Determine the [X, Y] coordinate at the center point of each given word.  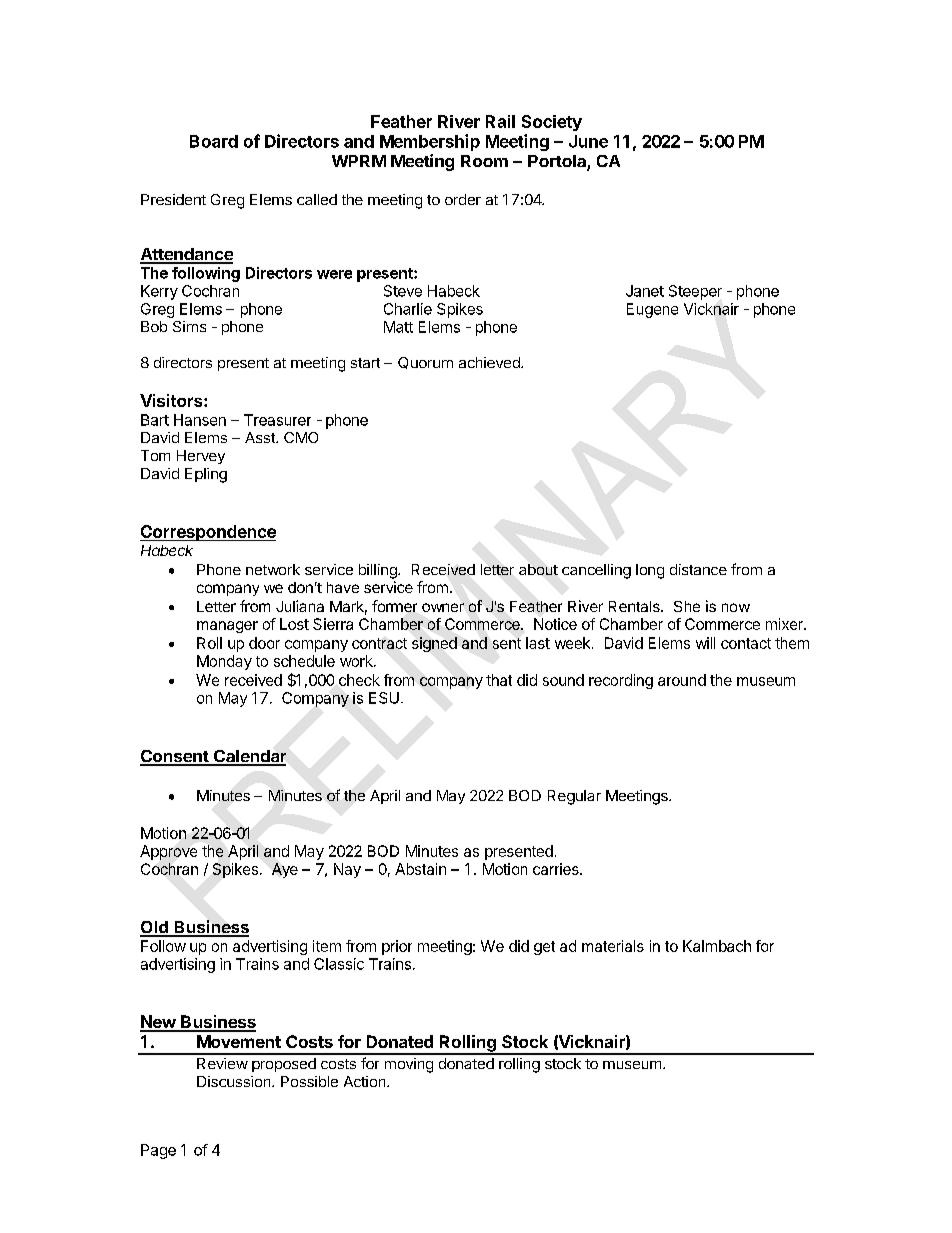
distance [698, 569]
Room [484, 161]
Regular [574, 797]
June [588, 141]
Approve [168, 852]
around [682, 680]
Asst [261, 437]
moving [409, 1065]
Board [214, 141]
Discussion [235, 1081]
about [538, 569]
